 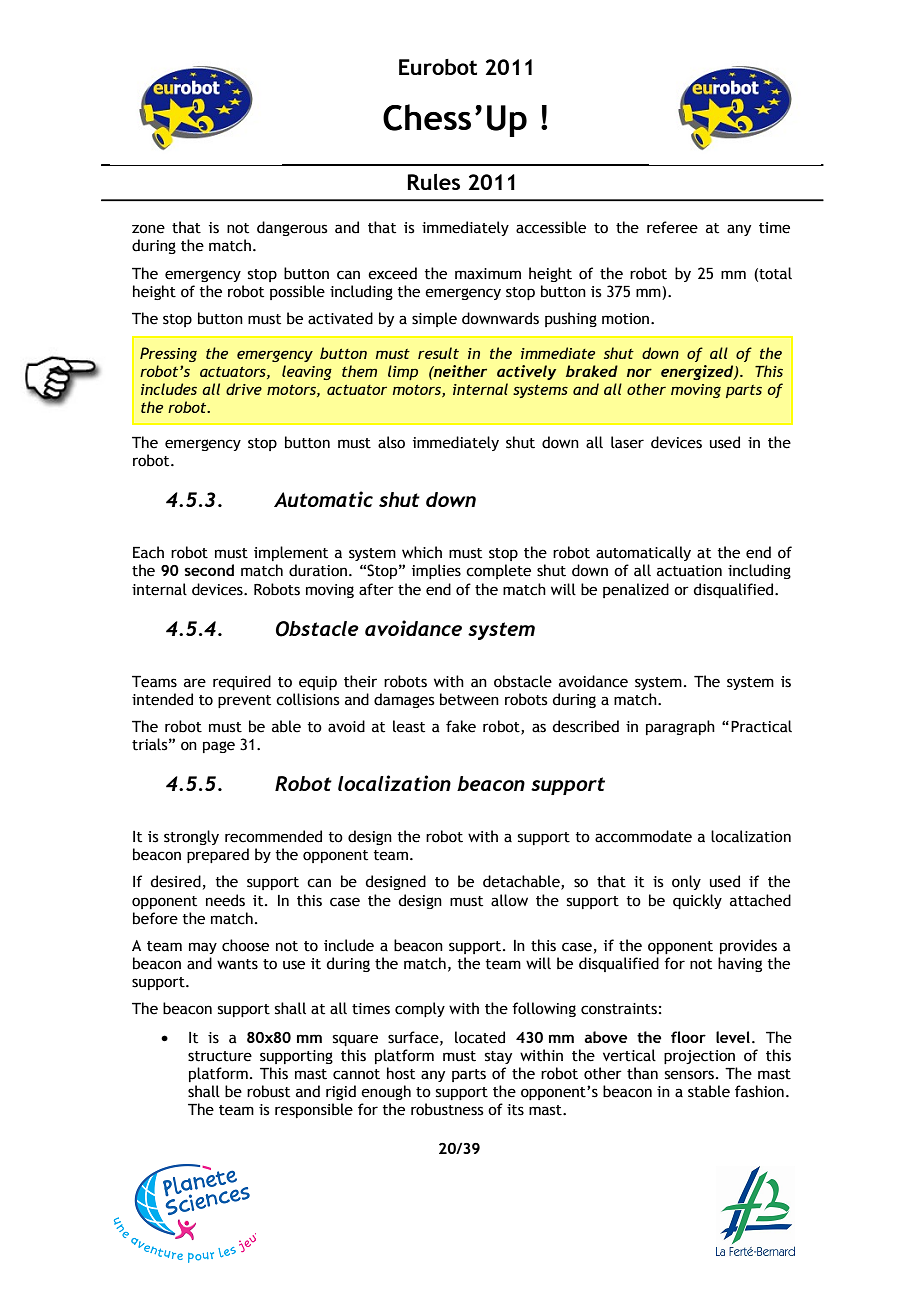 I want to click on referee, so click(x=672, y=227).
